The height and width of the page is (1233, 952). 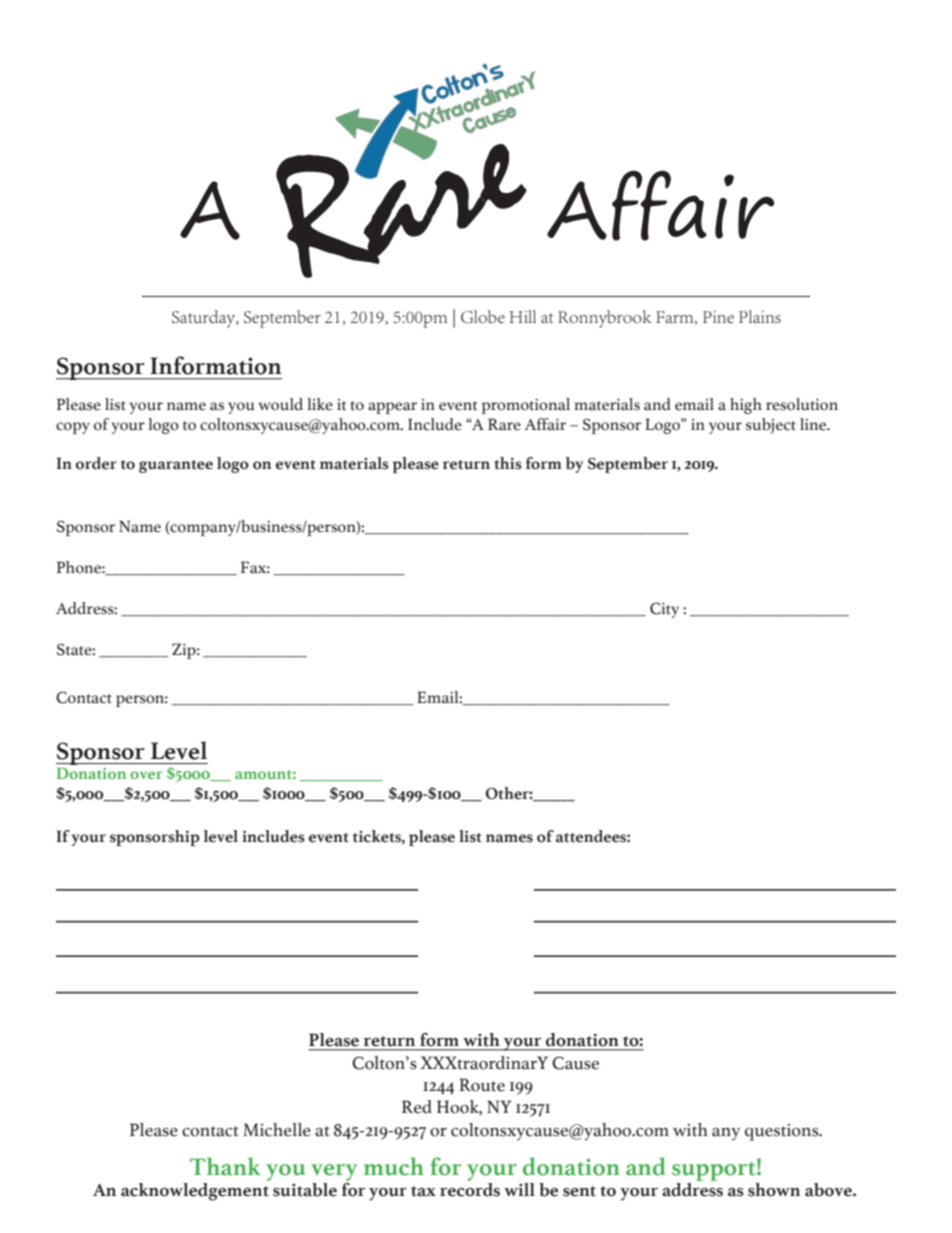 What do you see at coordinates (483, 317) in the page?
I see `Globe` at bounding box center [483, 317].
